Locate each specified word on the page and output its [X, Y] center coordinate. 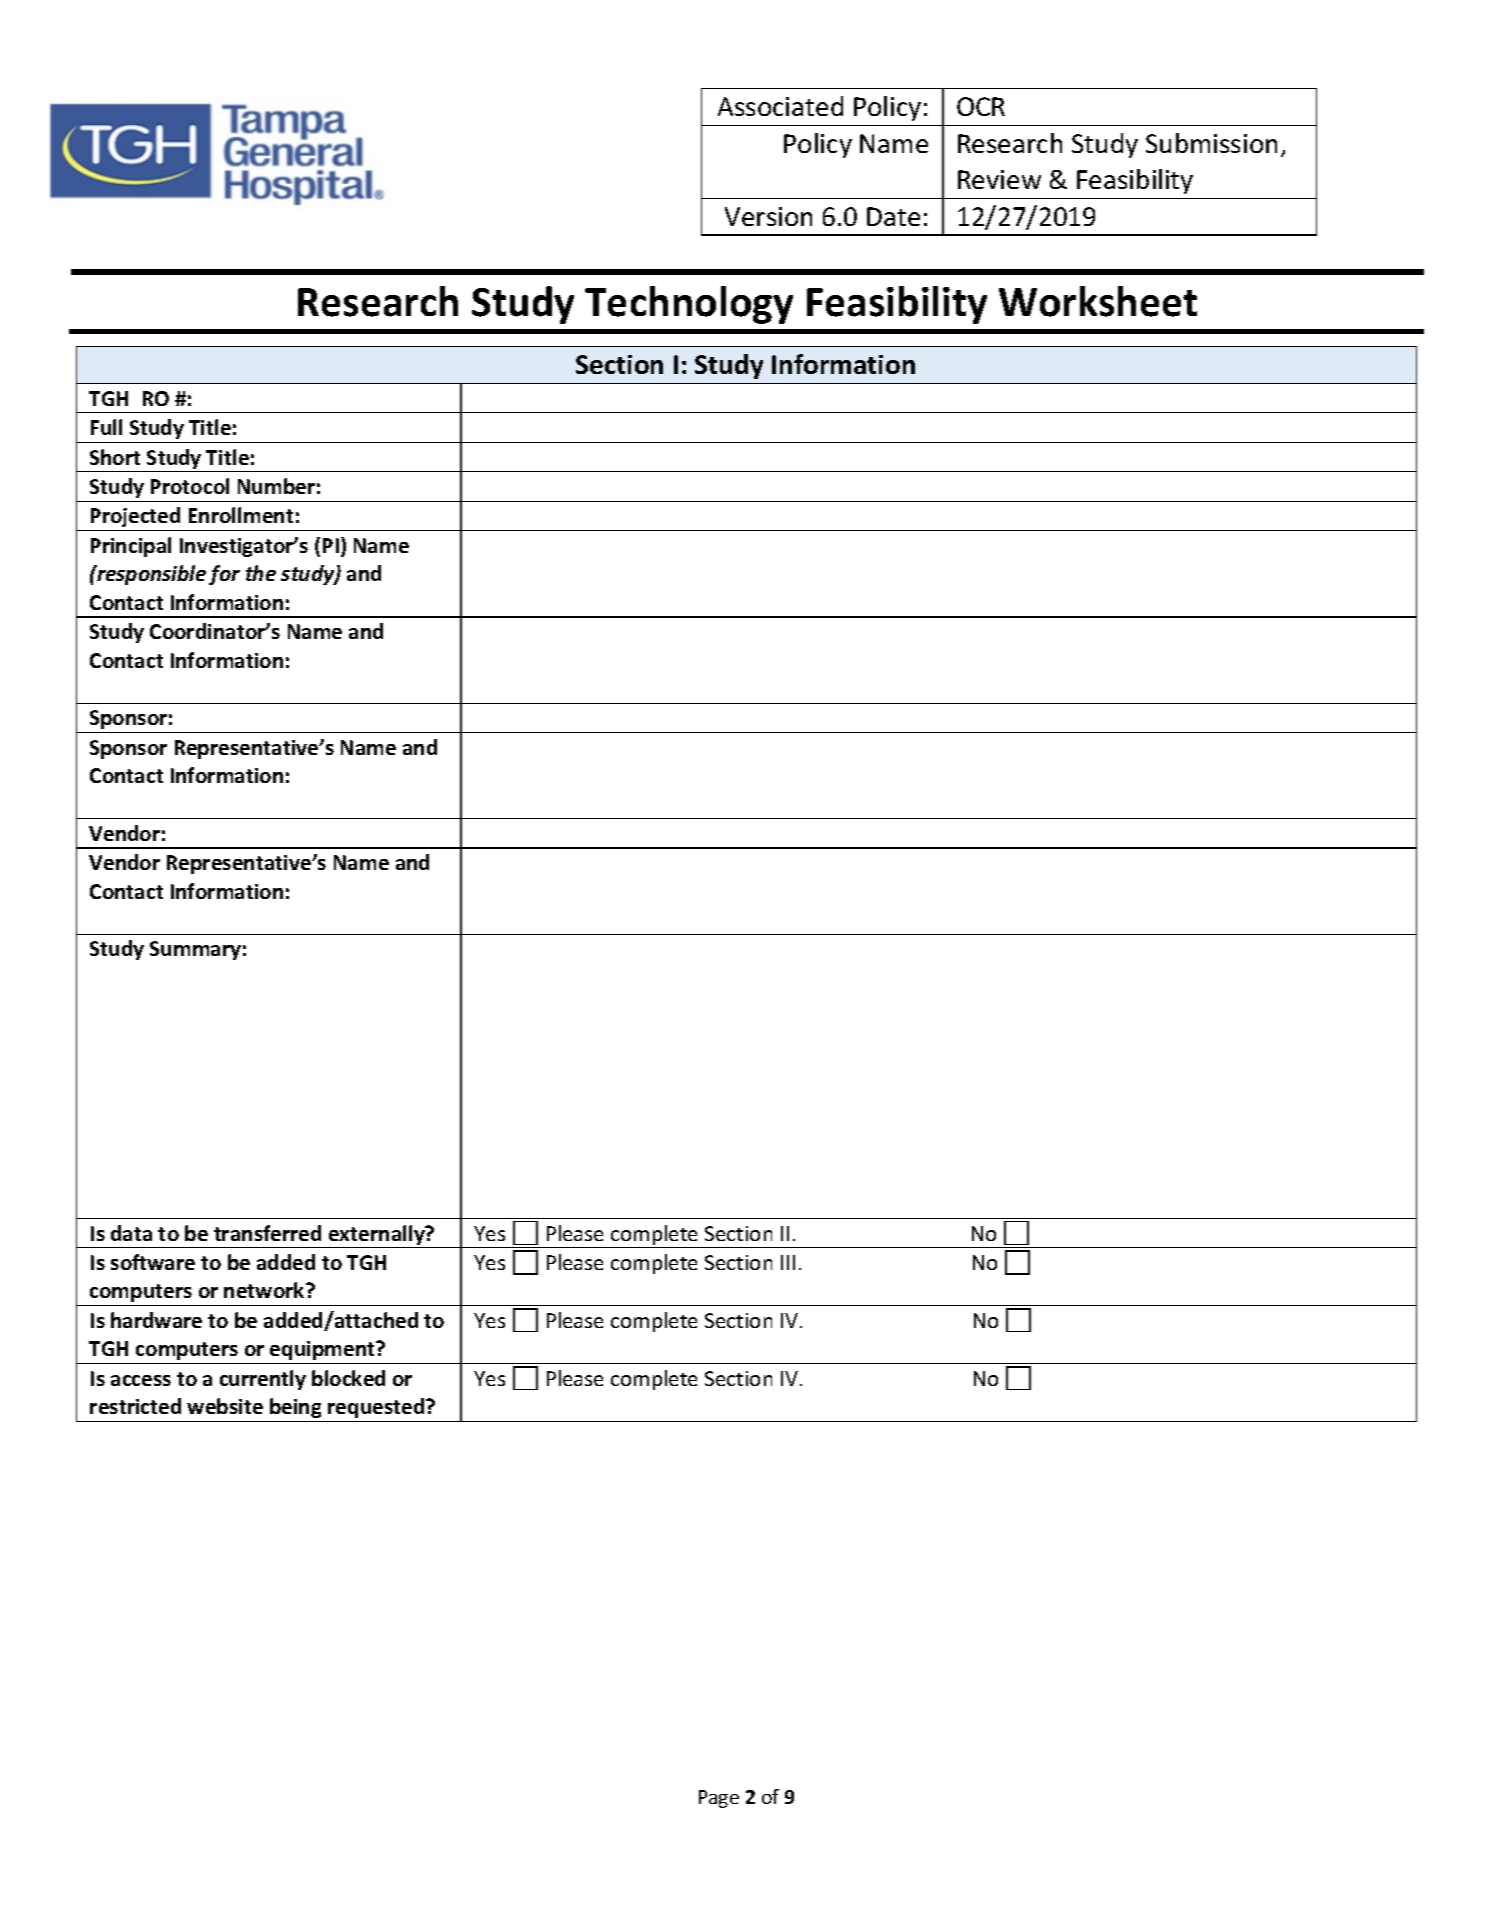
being [295, 1408]
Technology [689, 305]
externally [377, 1236]
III [788, 1262]
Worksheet [1098, 301]
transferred [267, 1233]
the [261, 573]
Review [999, 179]
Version [768, 216]
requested [377, 1408]
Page [719, 1799]
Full [106, 427]
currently [263, 1380]
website [225, 1406]
